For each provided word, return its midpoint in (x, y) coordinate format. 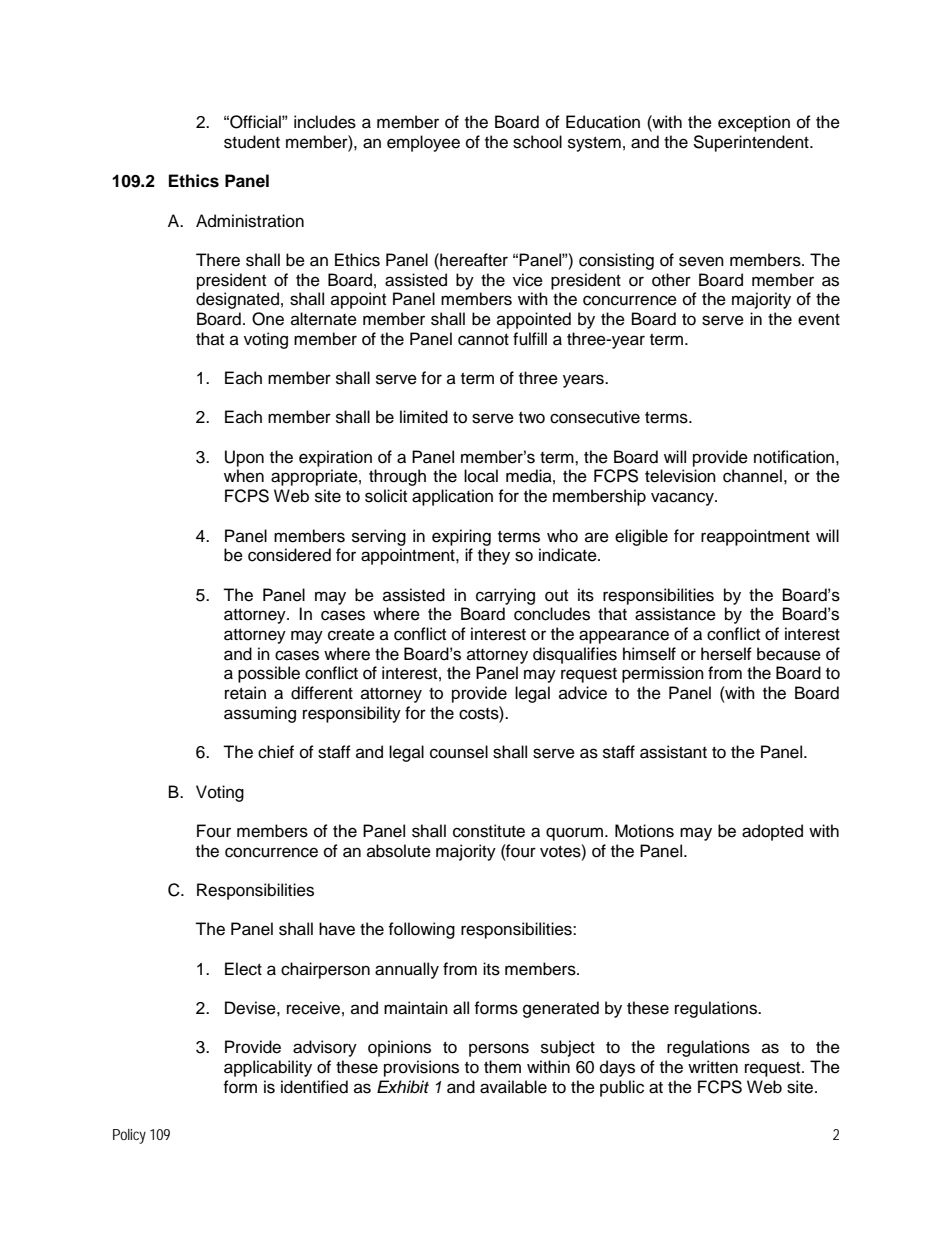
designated (237, 300)
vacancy (683, 499)
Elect (243, 969)
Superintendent (752, 143)
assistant (673, 752)
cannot (483, 340)
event (819, 320)
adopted (772, 832)
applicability (268, 1068)
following (421, 930)
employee (423, 143)
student (252, 142)
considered (289, 555)
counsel (459, 752)
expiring (461, 537)
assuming (260, 714)
